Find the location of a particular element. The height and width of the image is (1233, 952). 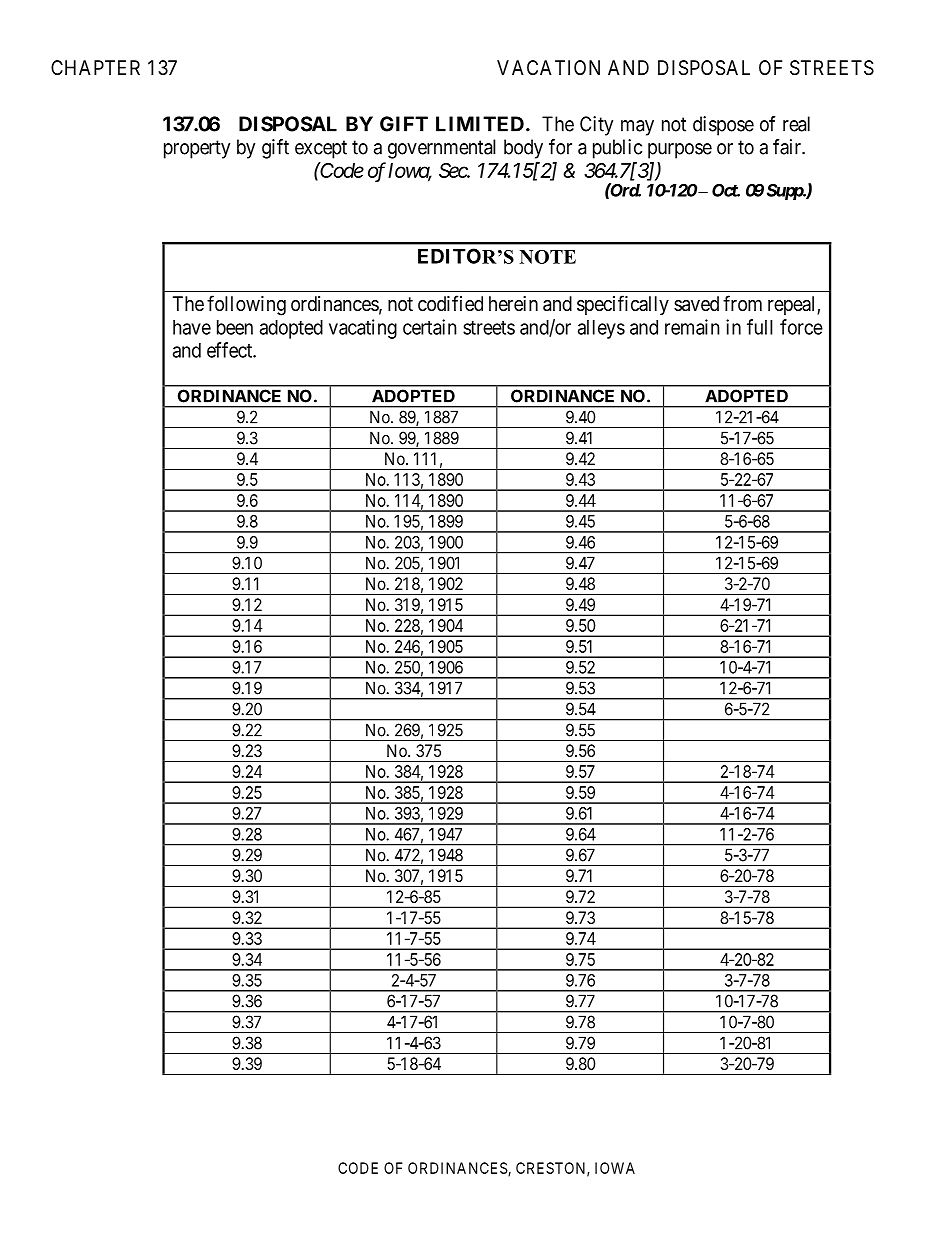

property is located at coordinates (197, 149).
